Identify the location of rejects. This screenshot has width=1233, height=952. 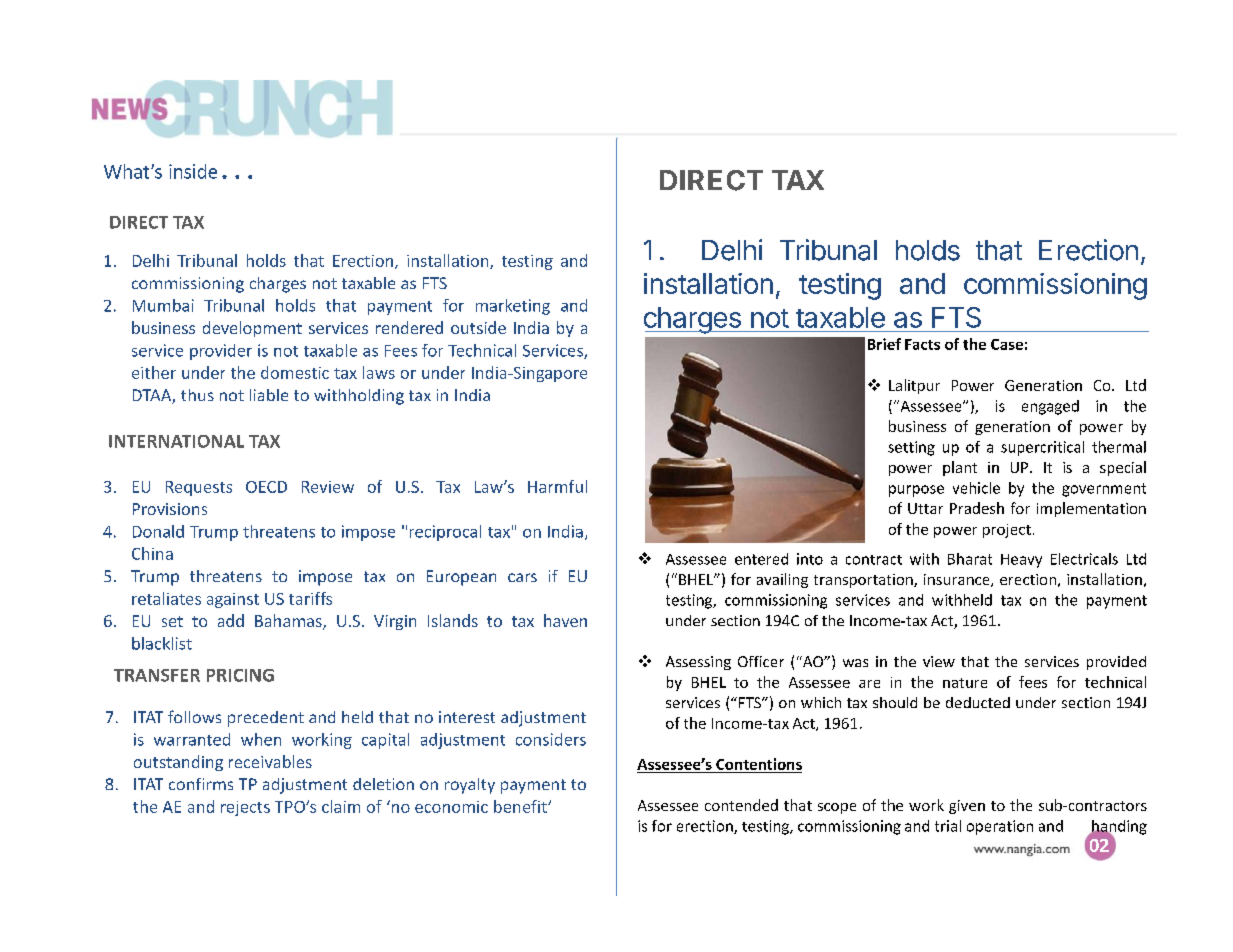
(245, 808).
